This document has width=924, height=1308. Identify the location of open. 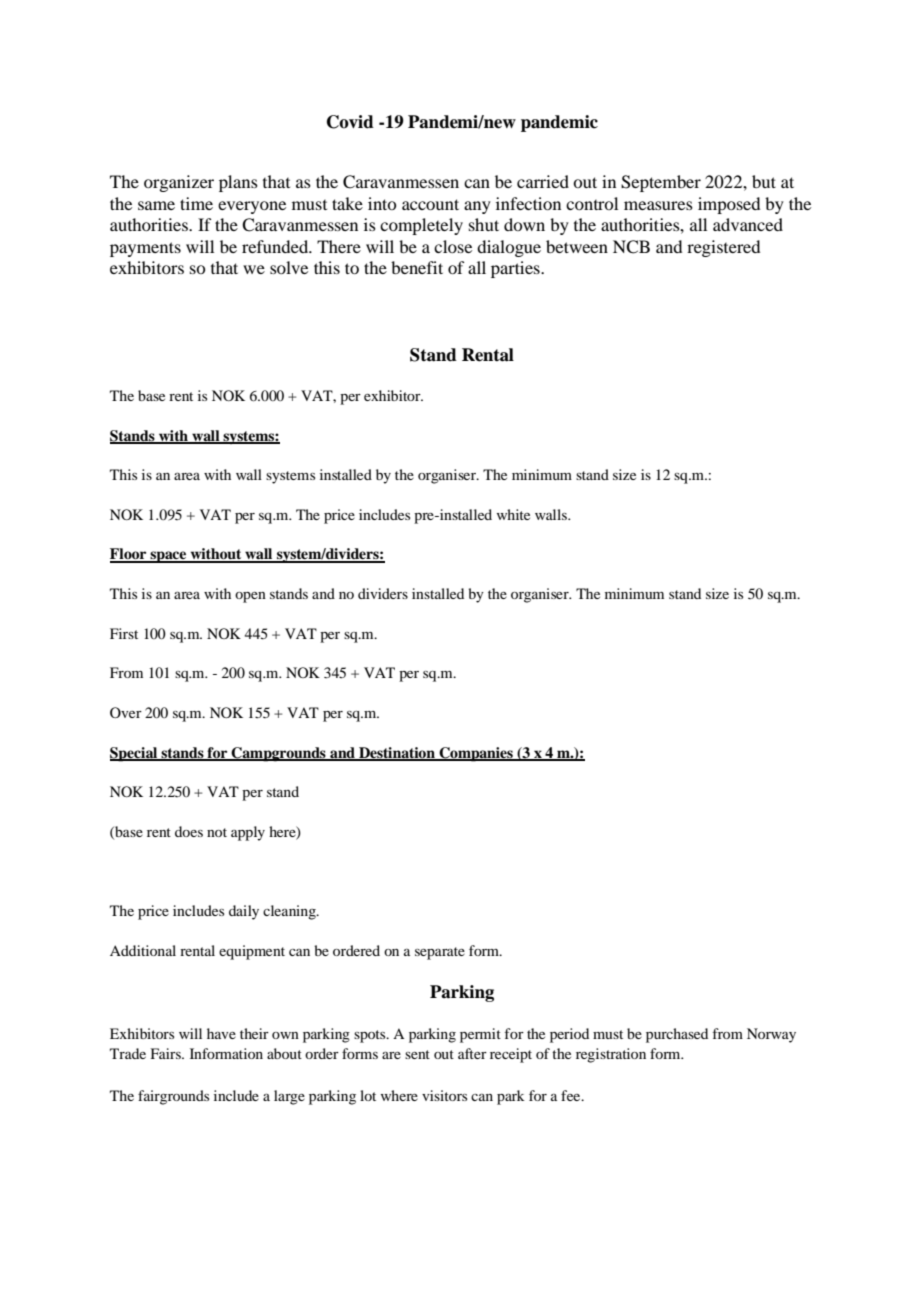
(250, 597).
